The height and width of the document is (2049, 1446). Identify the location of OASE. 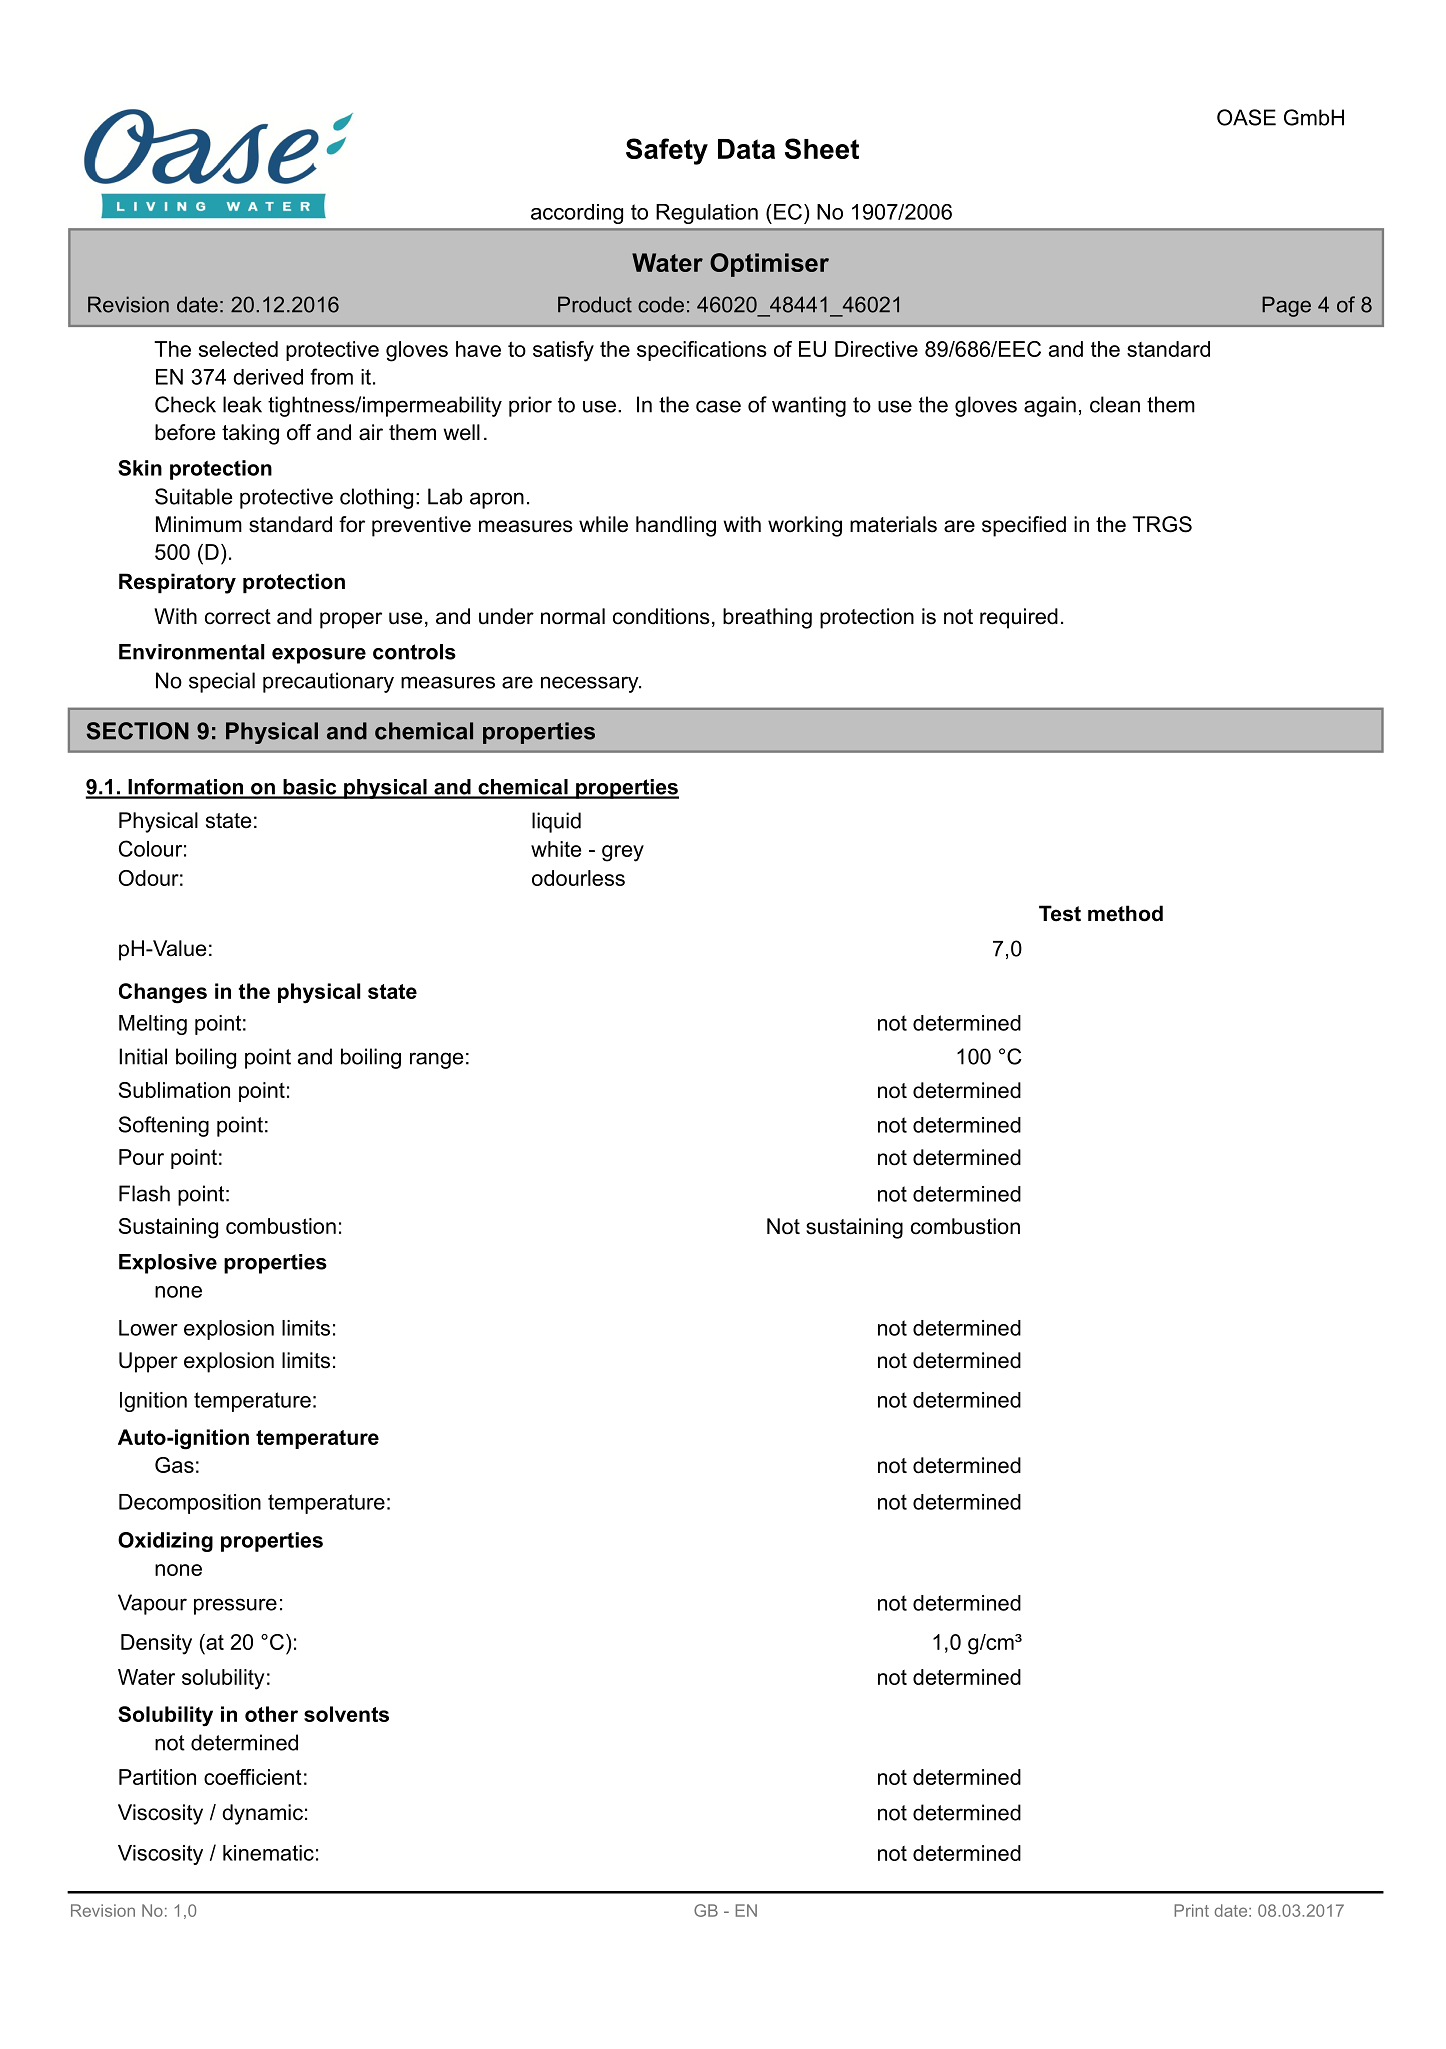
(1246, 117).
